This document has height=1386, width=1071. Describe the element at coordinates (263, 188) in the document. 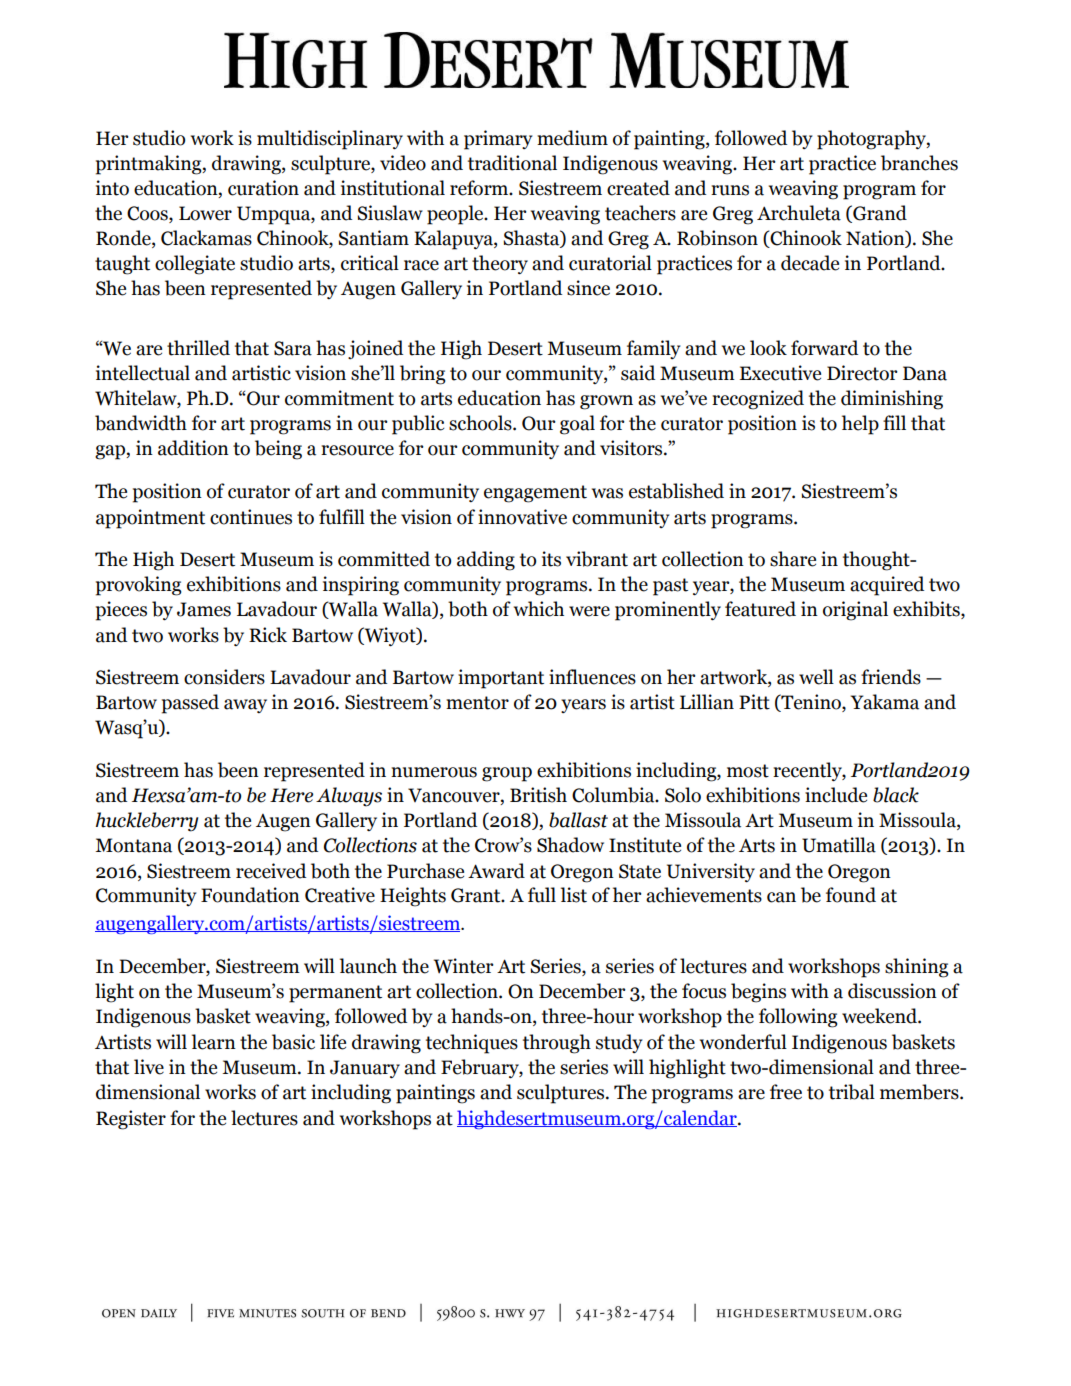

I see `curation` at that location.
